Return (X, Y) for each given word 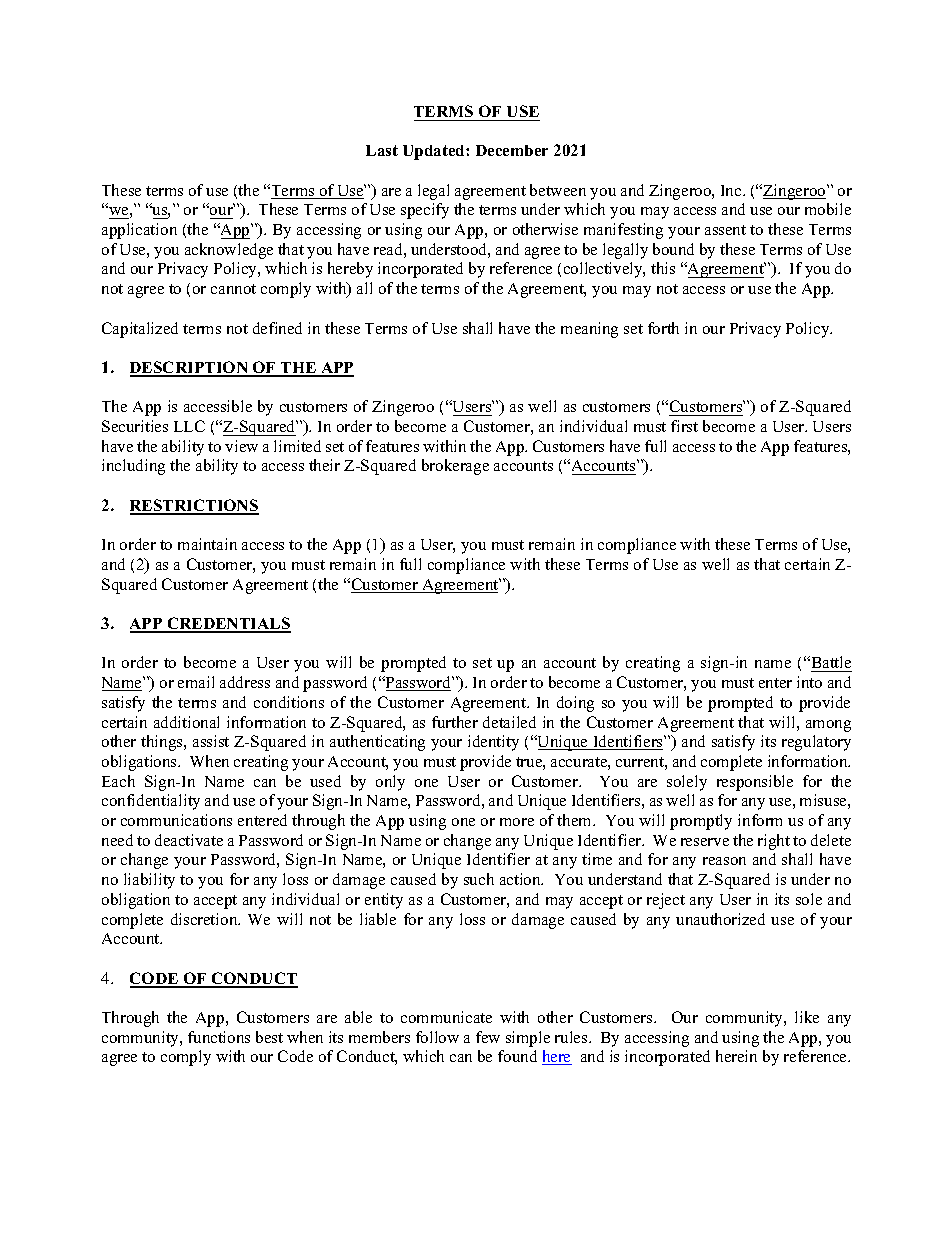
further (455, 722)
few (488, 1037)
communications (176, 820)
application (139, 231)
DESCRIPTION (190, 368)
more (517, 822)
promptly (701, 822)
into (809, 682)
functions (219, 1037)
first (684, 426)
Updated (435, 152)
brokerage (455, 467)
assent (725, 230)
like (807, 1017)
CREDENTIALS (228, 624)
